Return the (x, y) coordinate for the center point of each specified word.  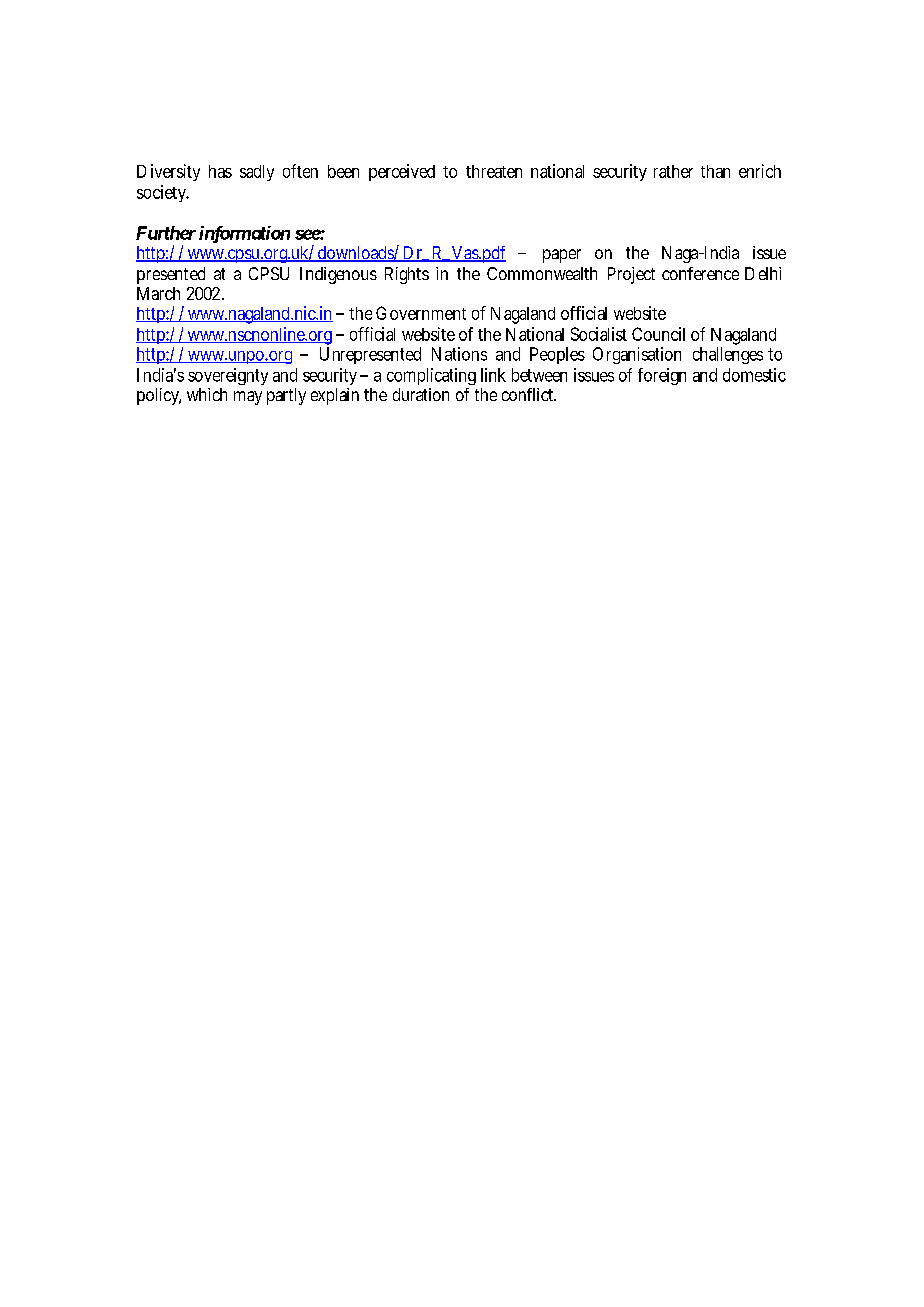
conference (700, 273)
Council (658, 334)
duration (421, 394)
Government (421, 313)
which (207, 394)
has (220, 171)
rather (673, 171)
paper (562, 256)
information (244, 234)
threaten (494, 171)
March (158, 293)
